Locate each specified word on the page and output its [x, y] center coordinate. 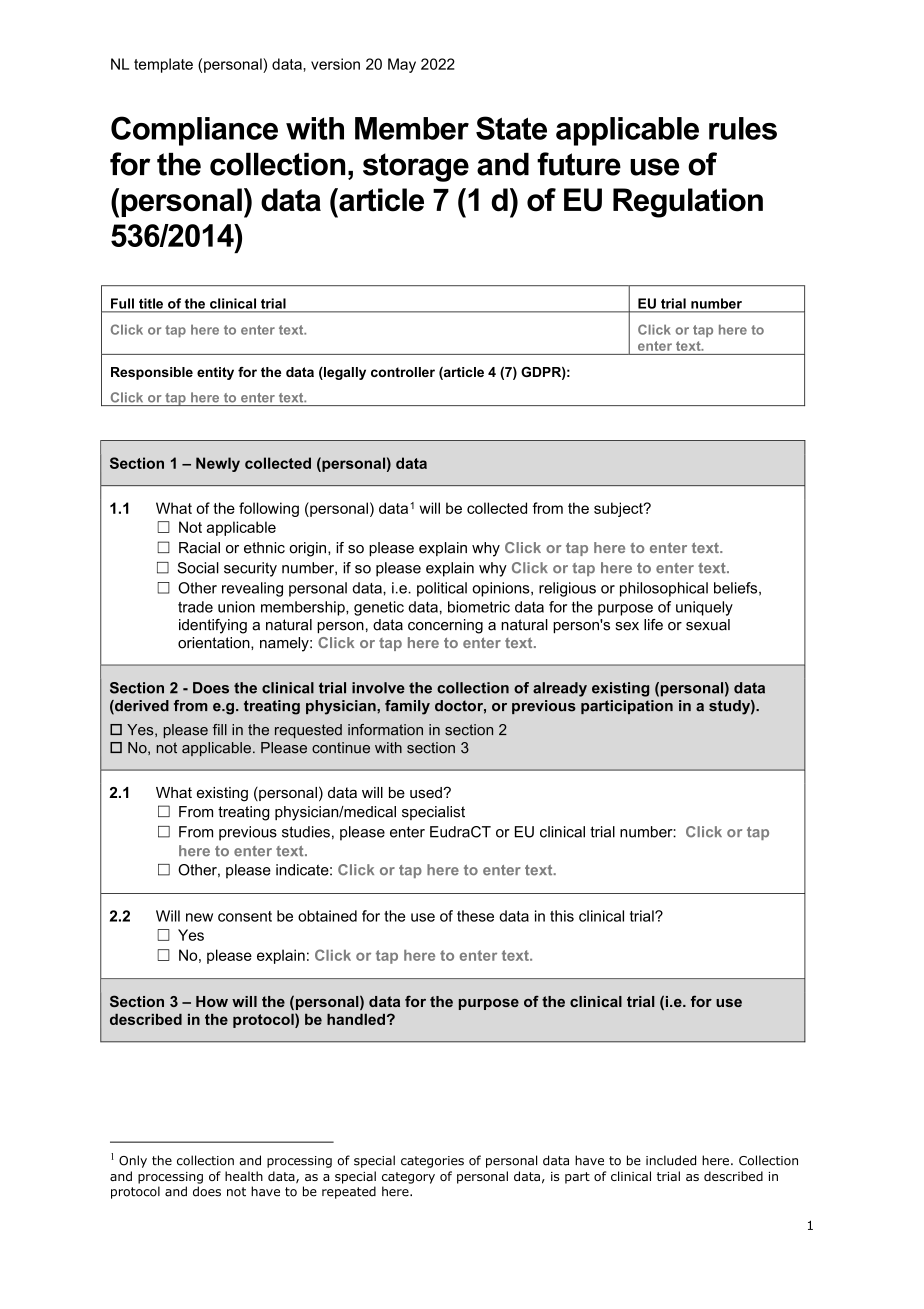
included [671, 1160]
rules [743, 128]
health [244, 1176]
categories [432, 1162]
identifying [213, 626]
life [653, 625]
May [402, 65]
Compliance [194, 131]
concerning [445, 626]
